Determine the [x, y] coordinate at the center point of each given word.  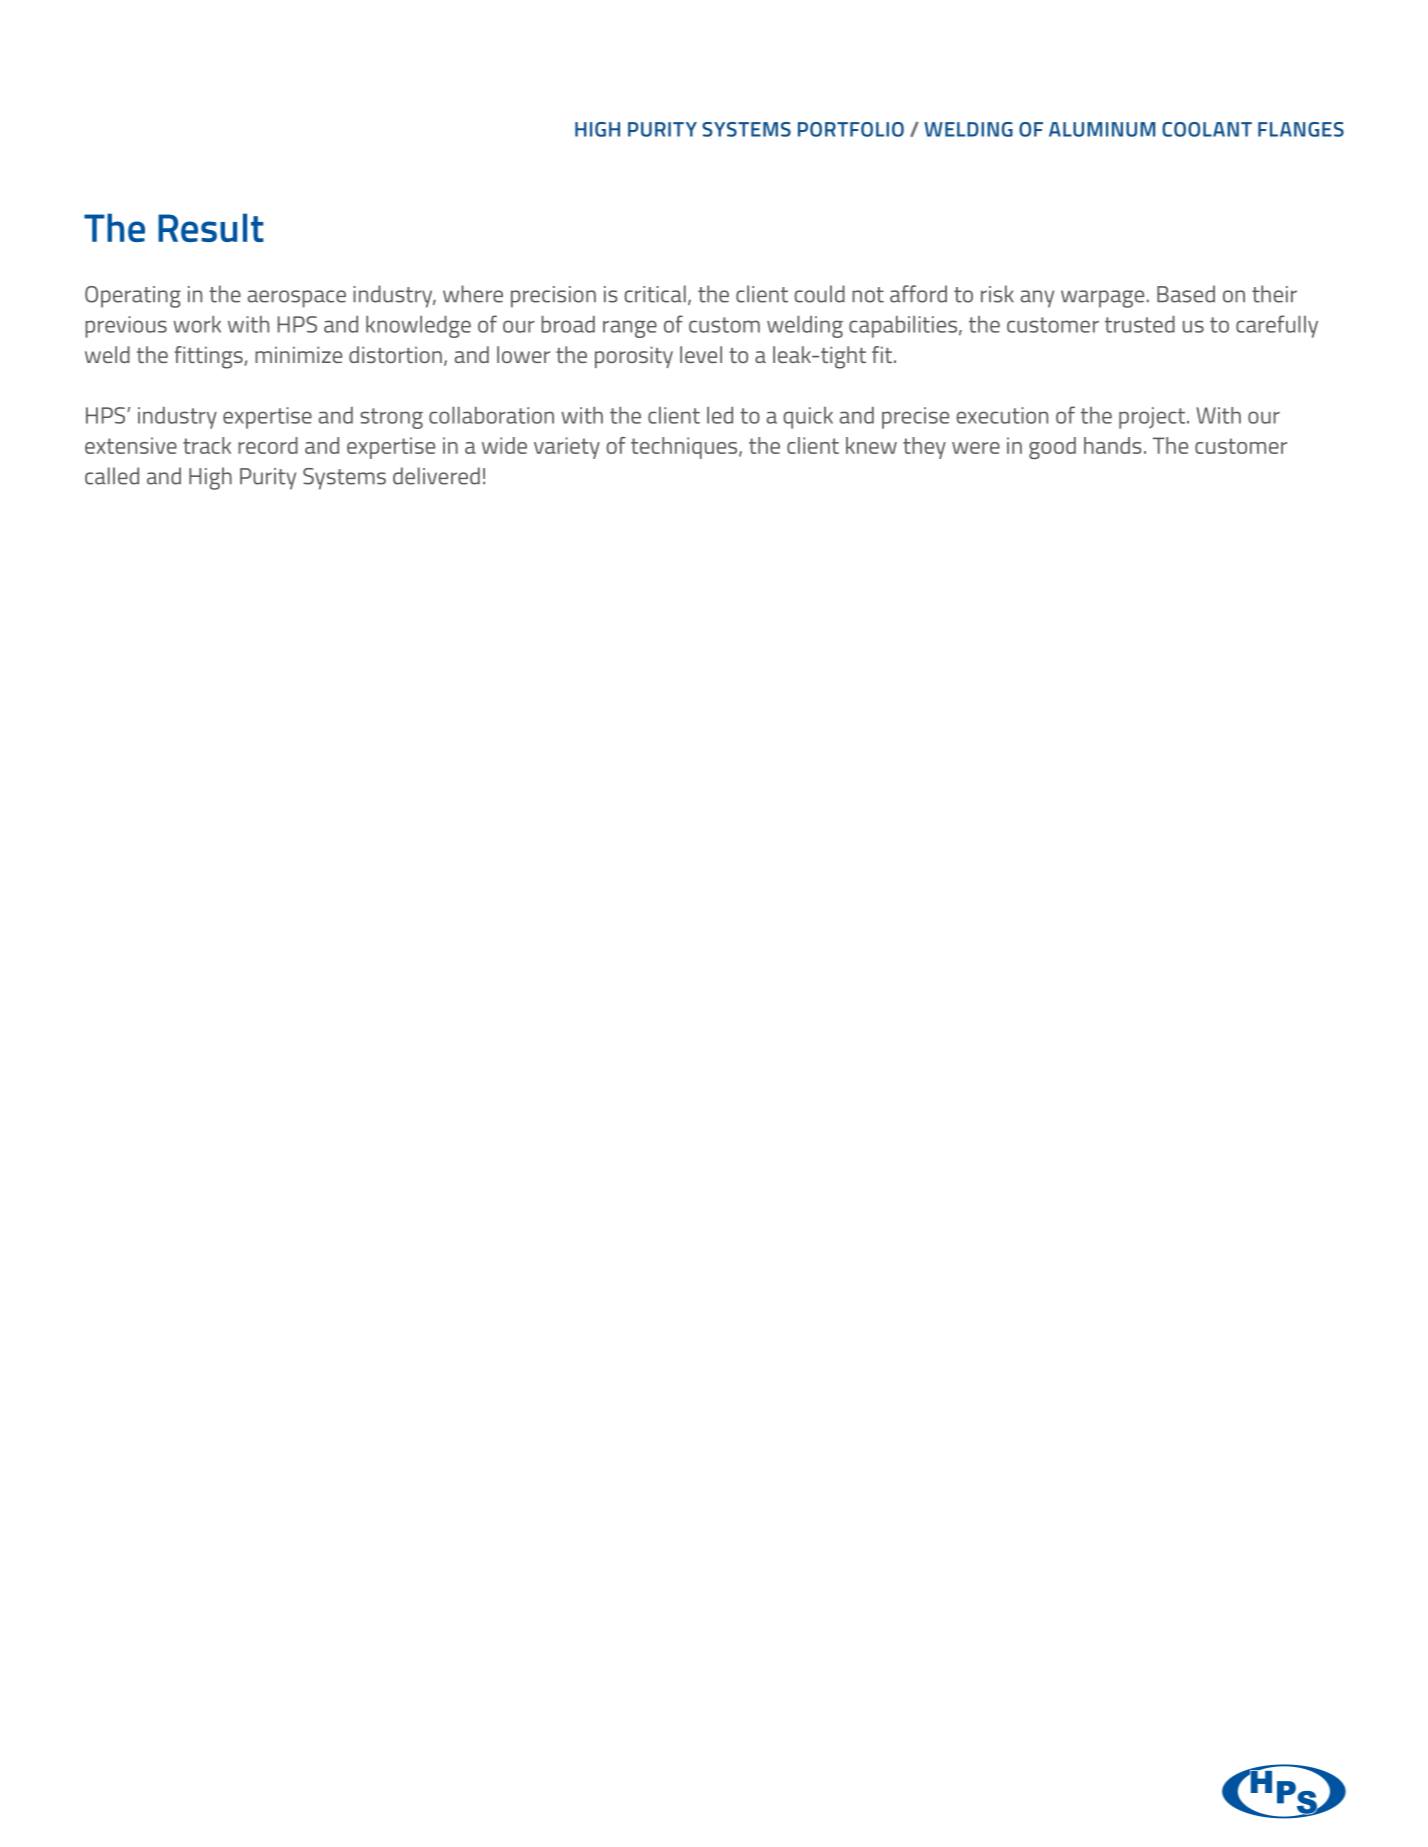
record [268, 445]
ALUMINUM [1102, 129]
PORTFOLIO [851, 129]
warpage [1102, 299]
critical [655, 294]
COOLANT [1207, 129]
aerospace [297, 299]
